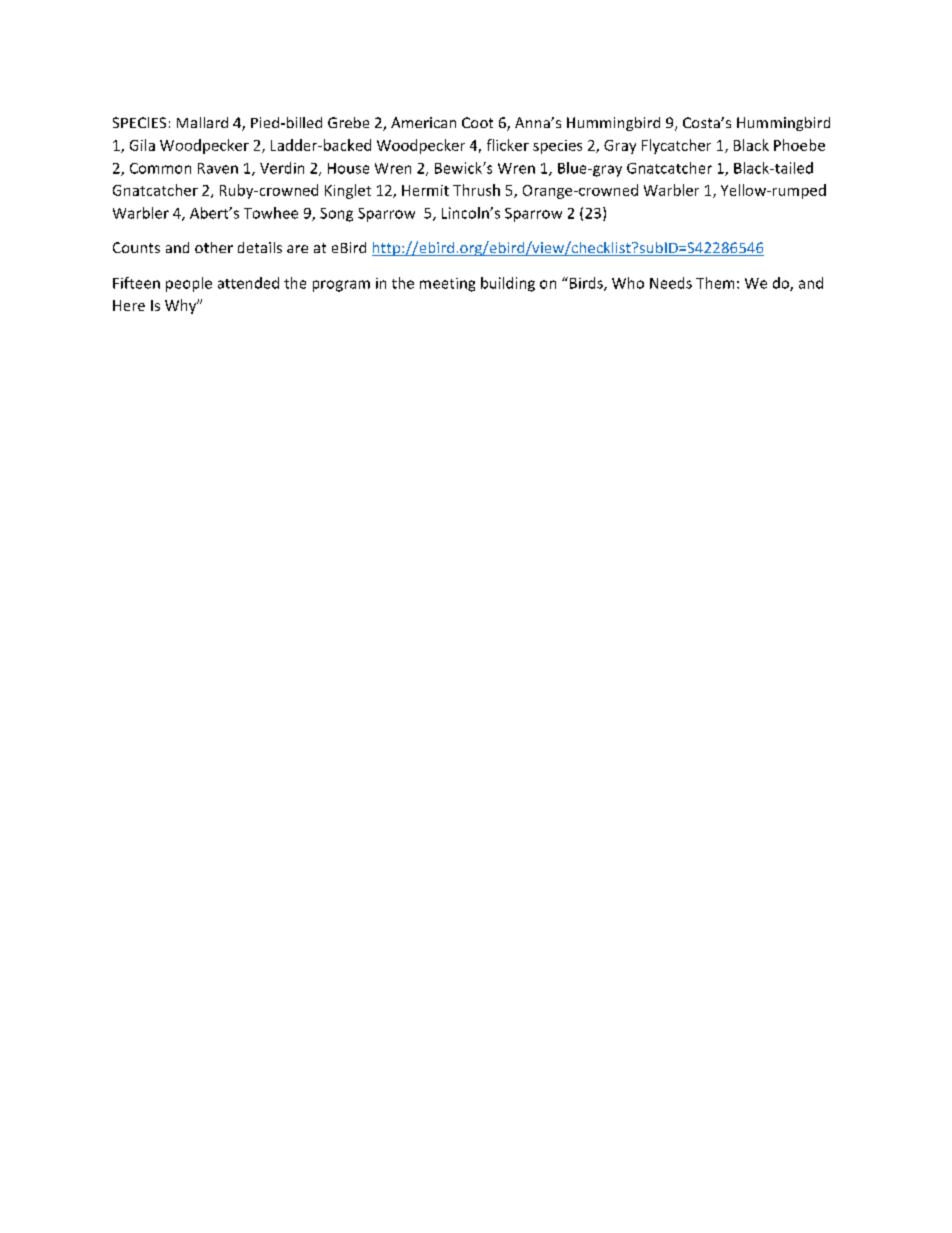 This screenshot has height=1233, width=952. Describe the element at coordinates (476, 190) in the screenshot. I see `Thrush` at that location.
